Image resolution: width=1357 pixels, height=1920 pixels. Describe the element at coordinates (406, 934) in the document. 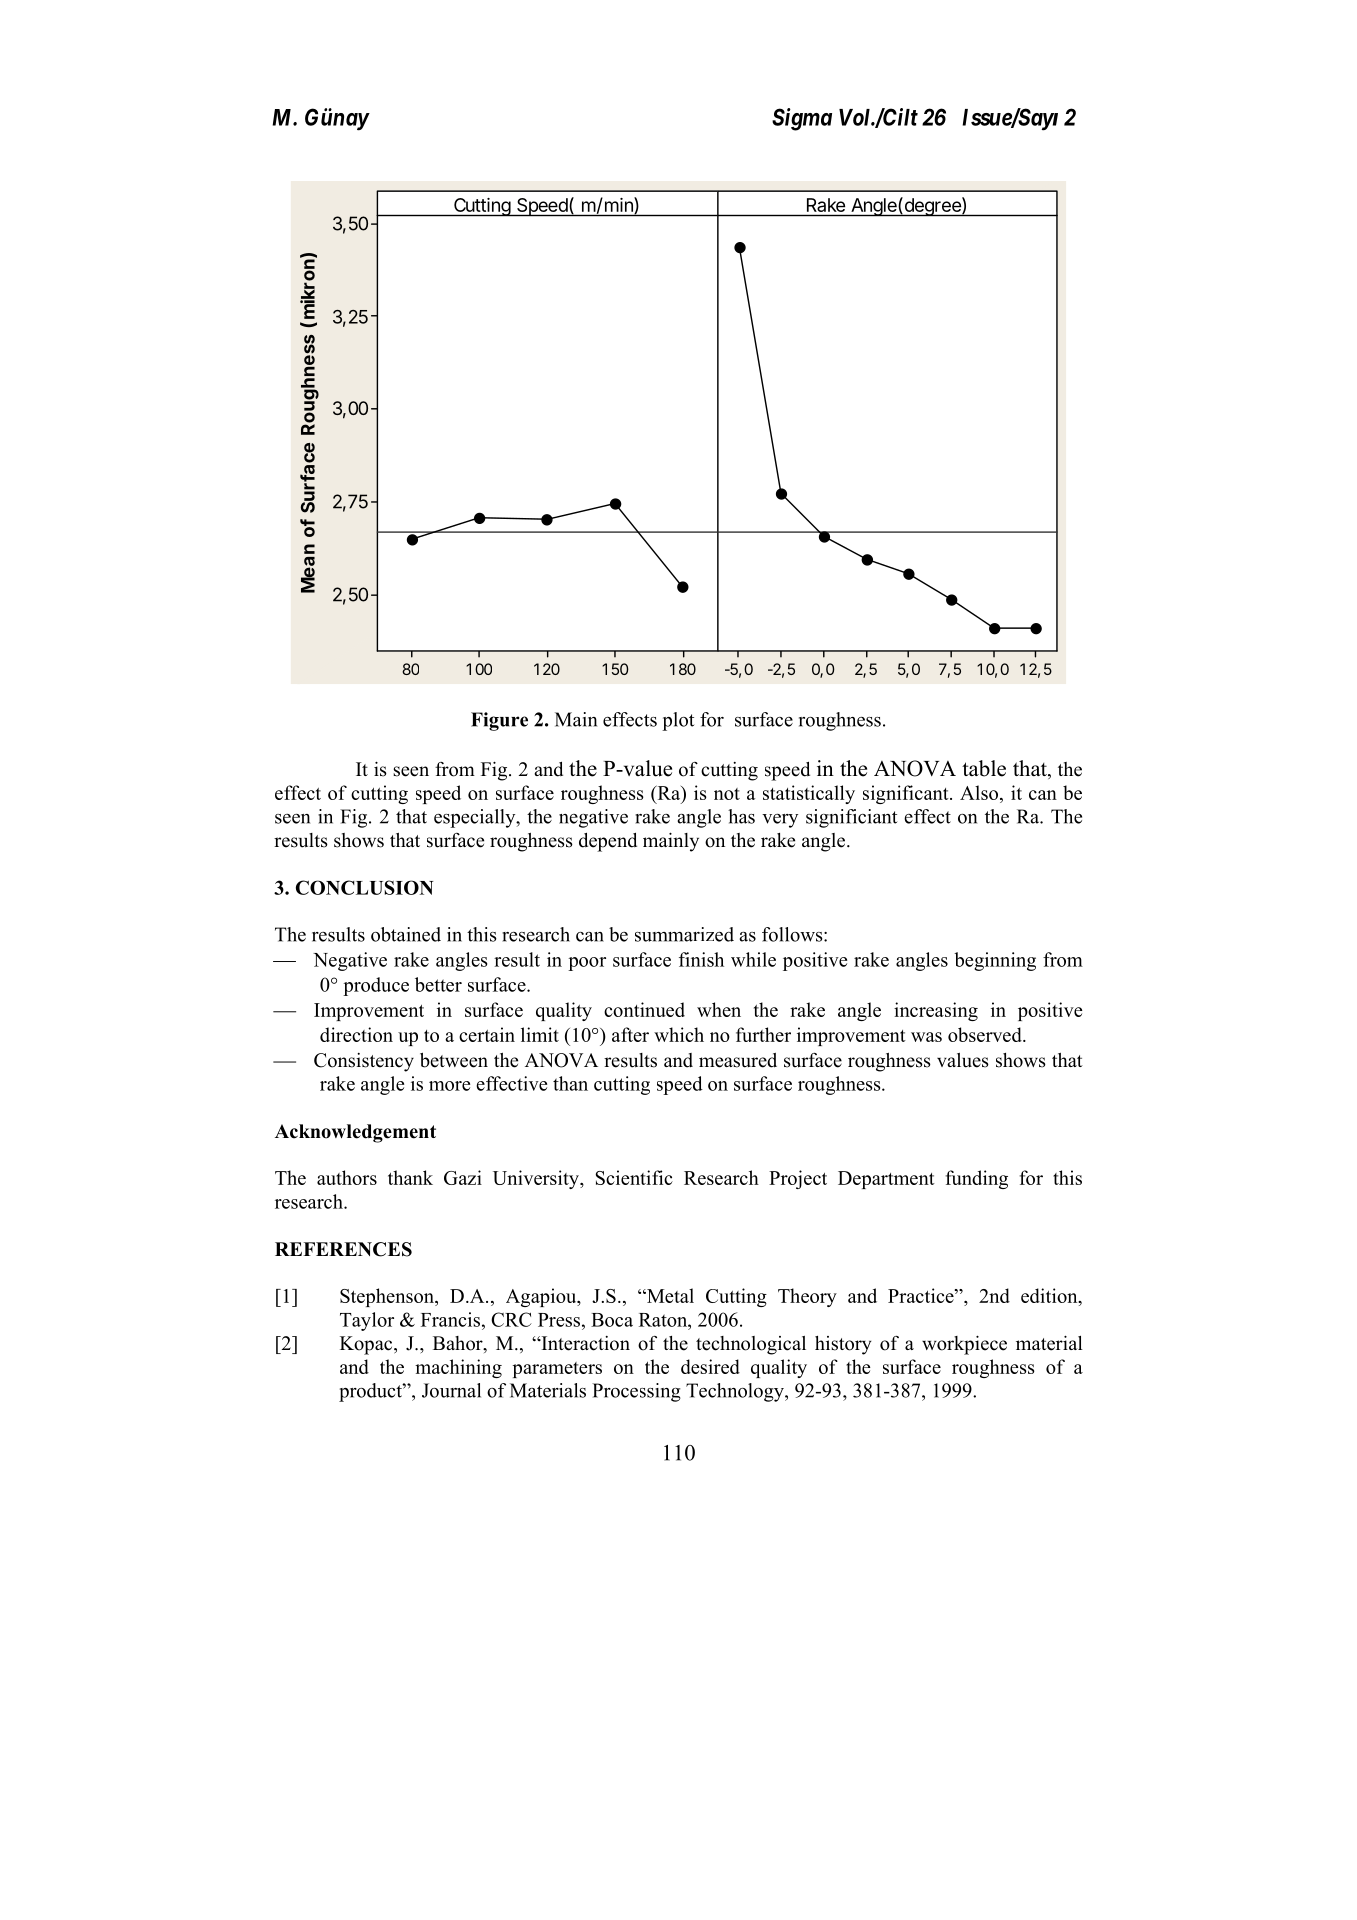

I see `obtained` at that location.
